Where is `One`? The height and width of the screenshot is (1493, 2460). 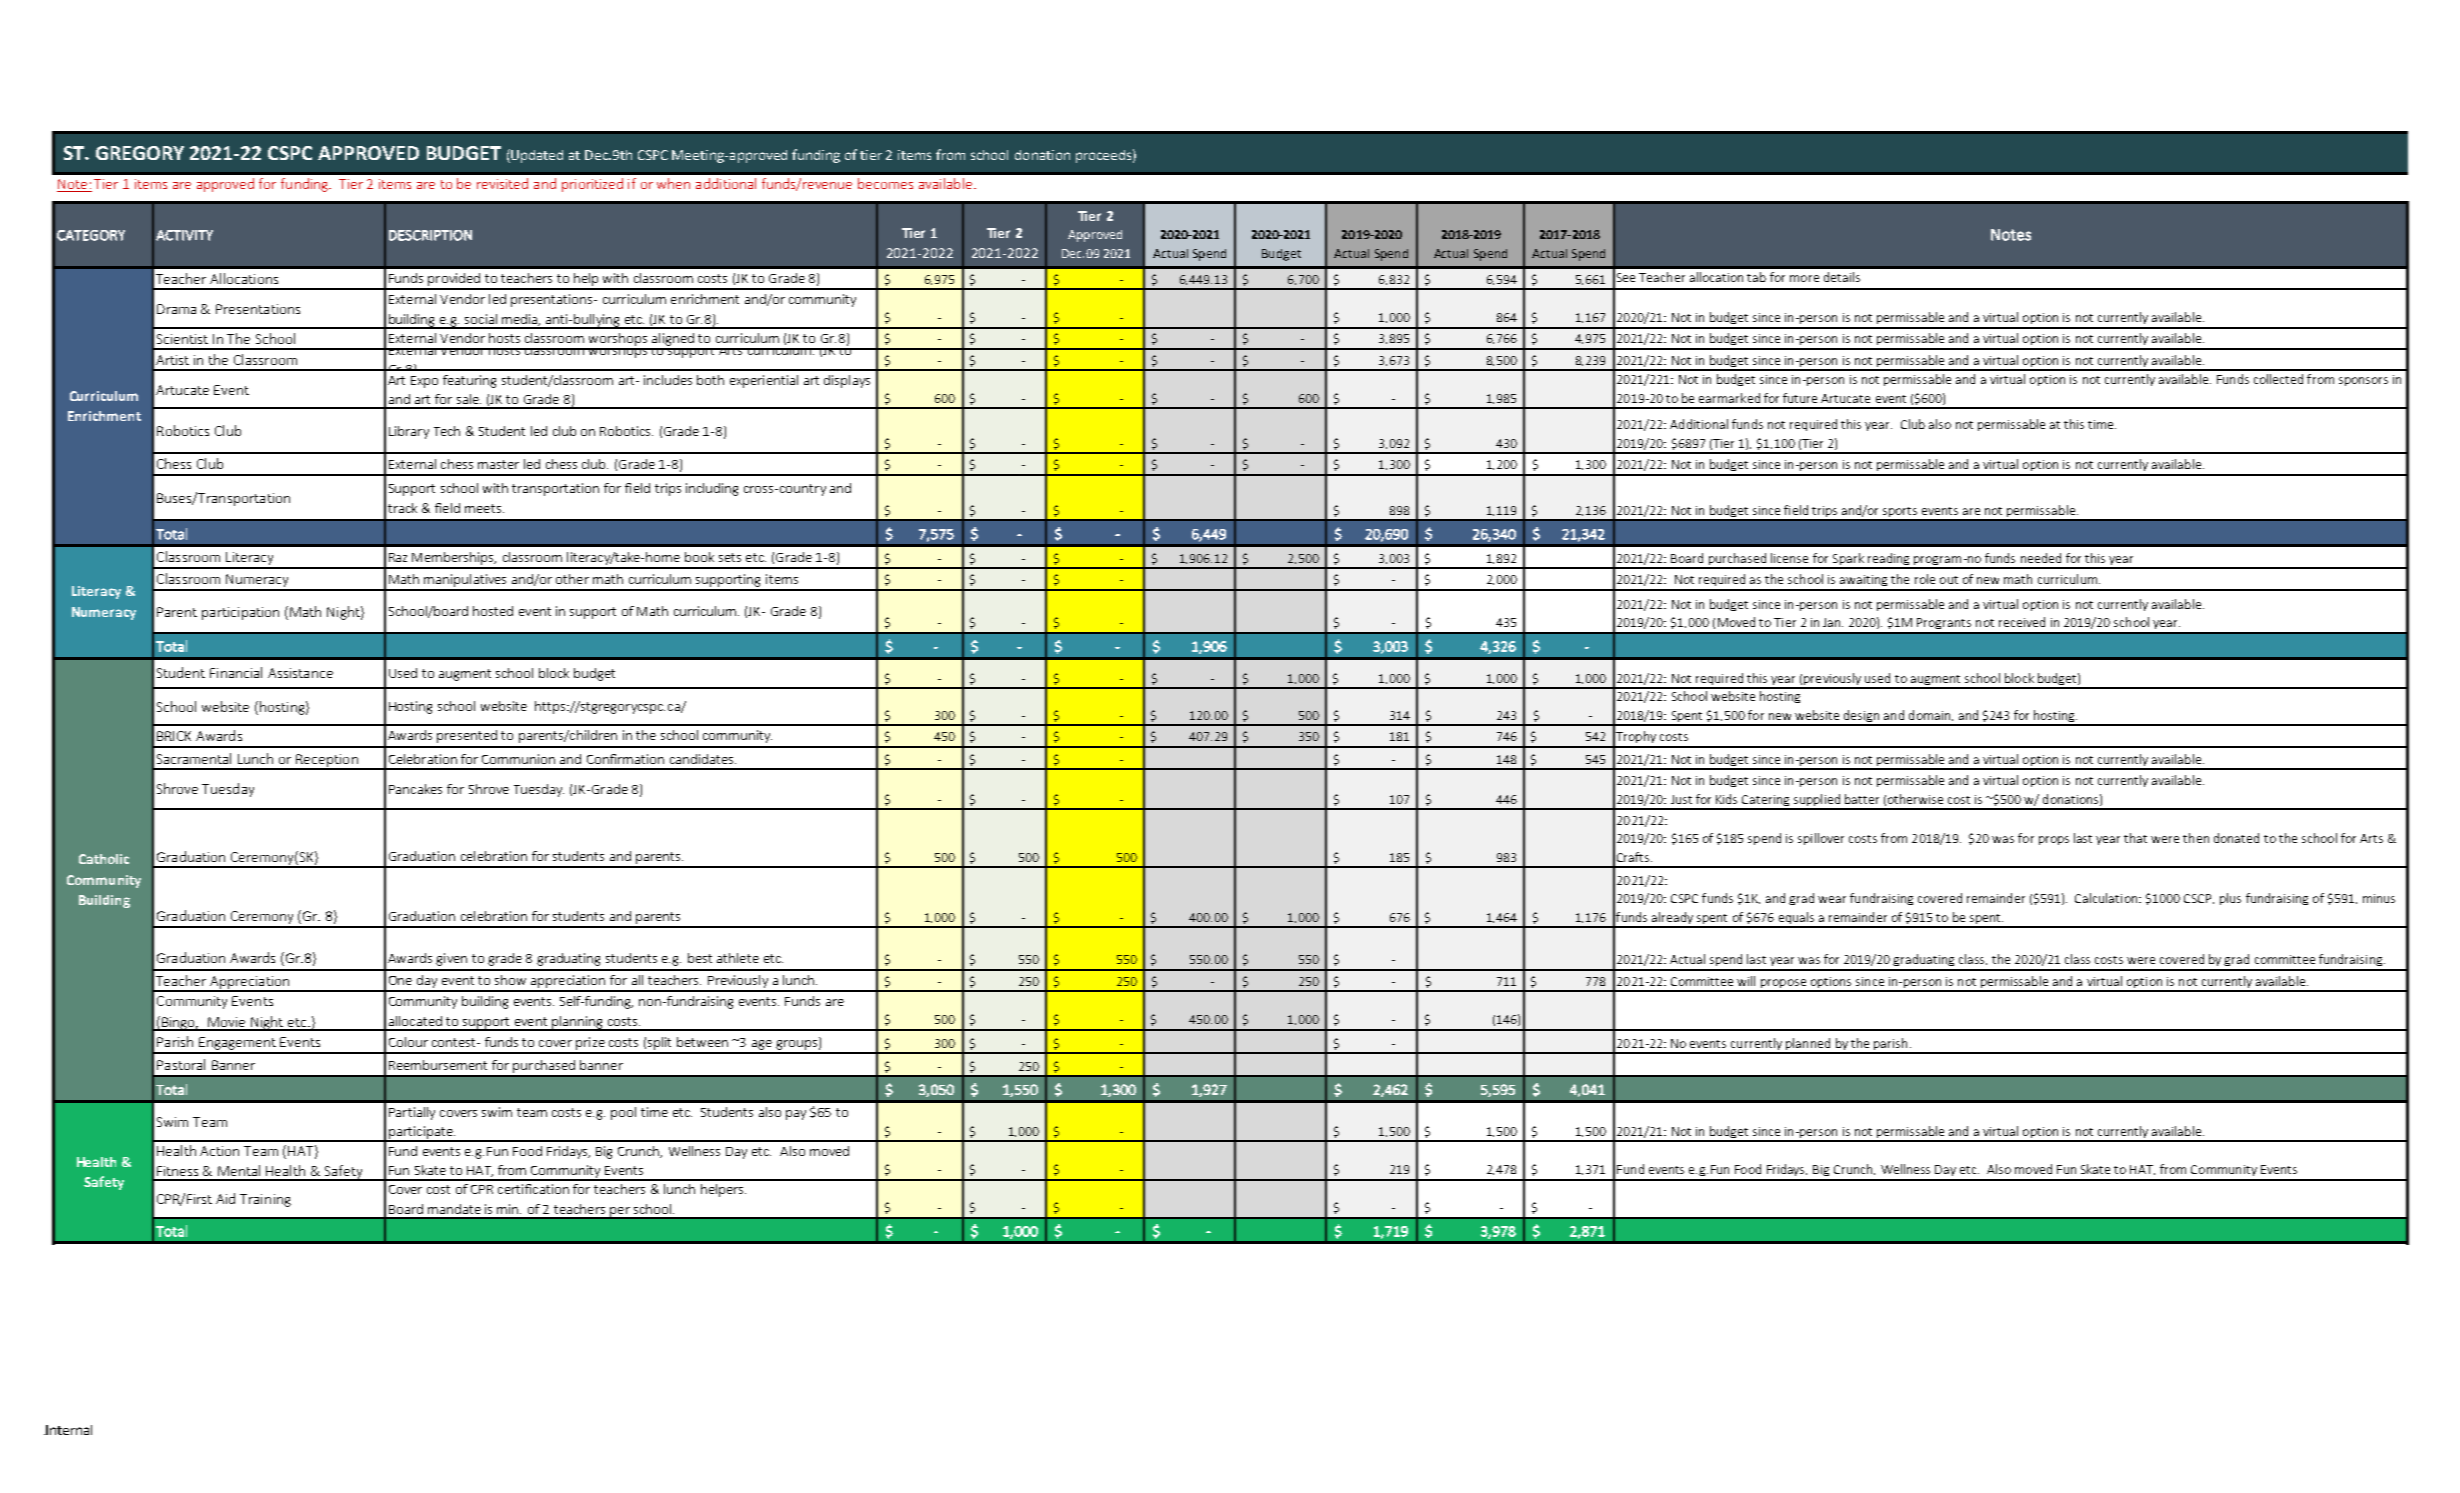 One is located at coordinates (400, 980).
